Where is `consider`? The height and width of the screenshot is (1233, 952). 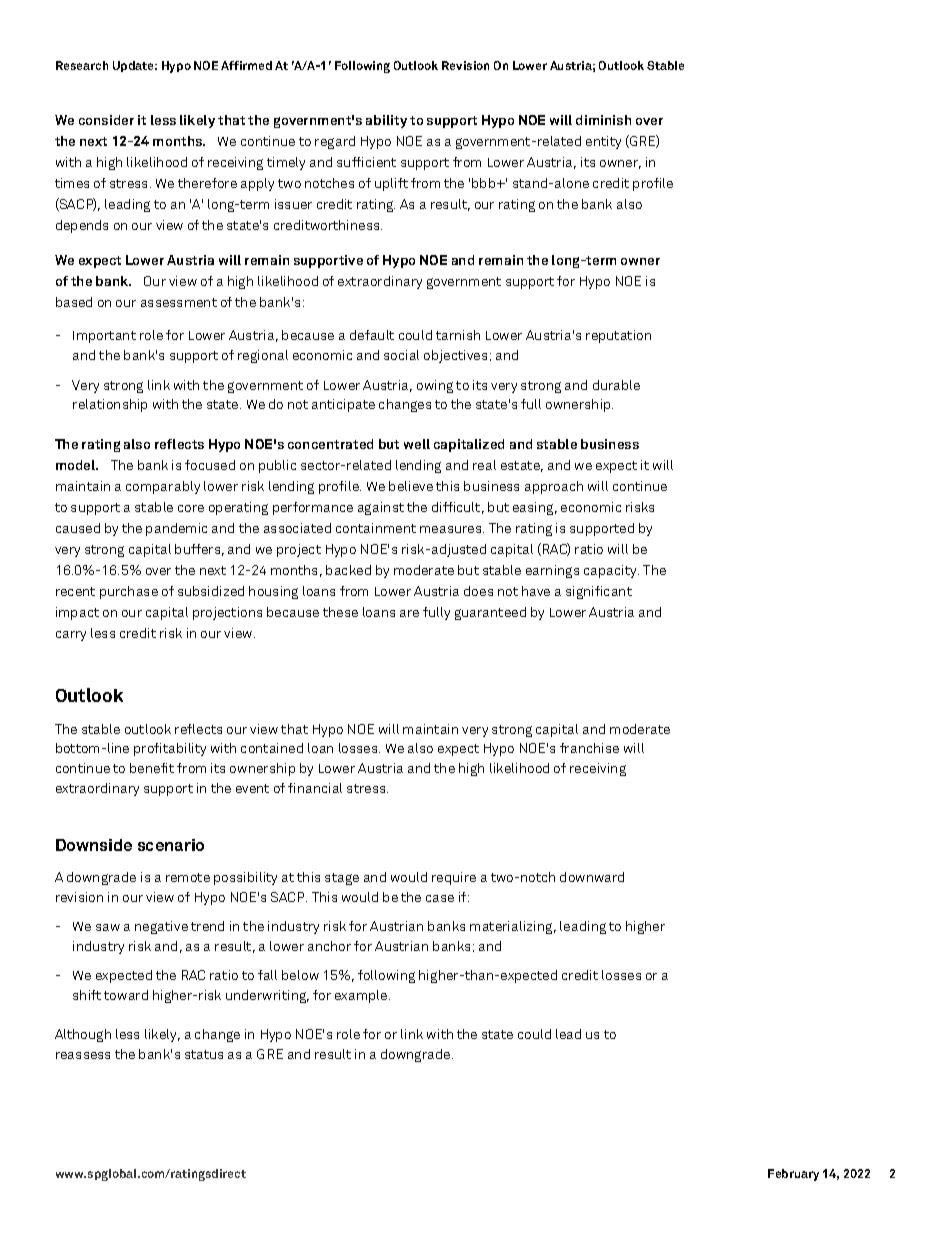
consider is located at coordinates (106, 120).
